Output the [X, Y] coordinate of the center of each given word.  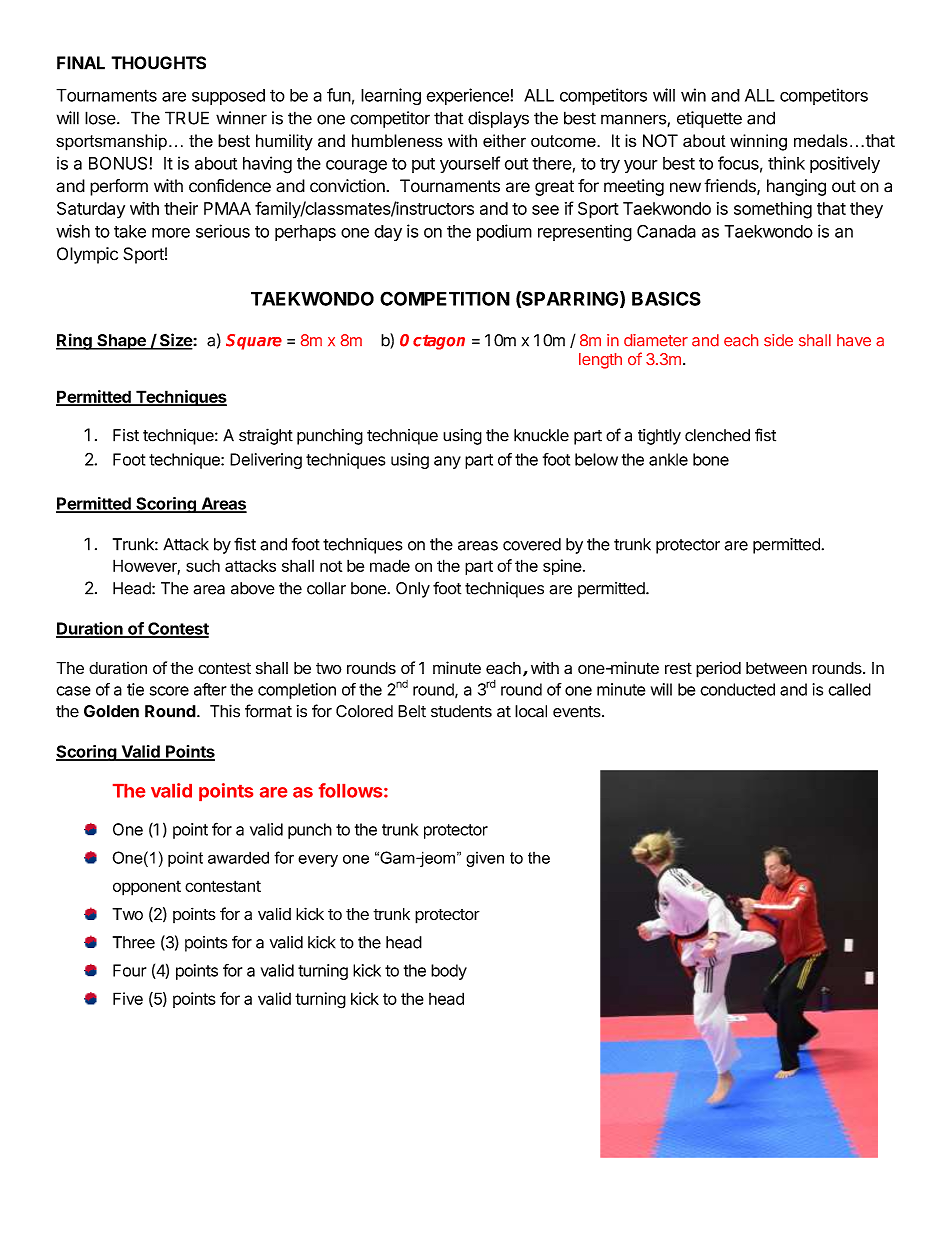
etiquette [709, 119]
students [461, 711]
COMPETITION [445, 298]
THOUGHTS [158, 63]
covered [532, 544]
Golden [111, 711]
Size [175, 341]
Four [129, 970]
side [778, 340]
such [203, 566]
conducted [738, 689]
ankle [668, 459]
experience [469, 96]
